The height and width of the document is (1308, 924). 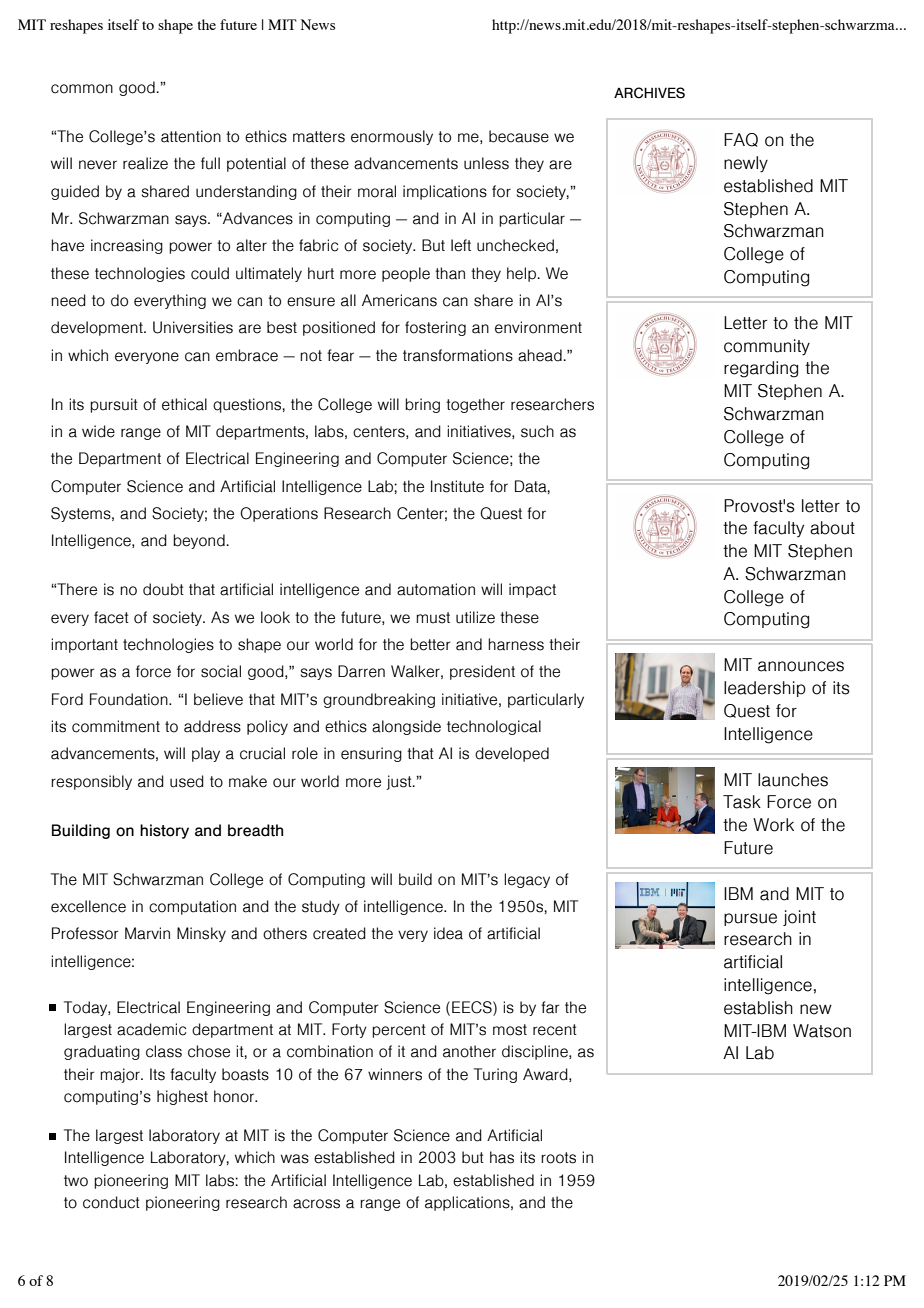 What do you see at coordinates (502, 1157) in the document?
I see `has` at bounding box center [502, 1157].
